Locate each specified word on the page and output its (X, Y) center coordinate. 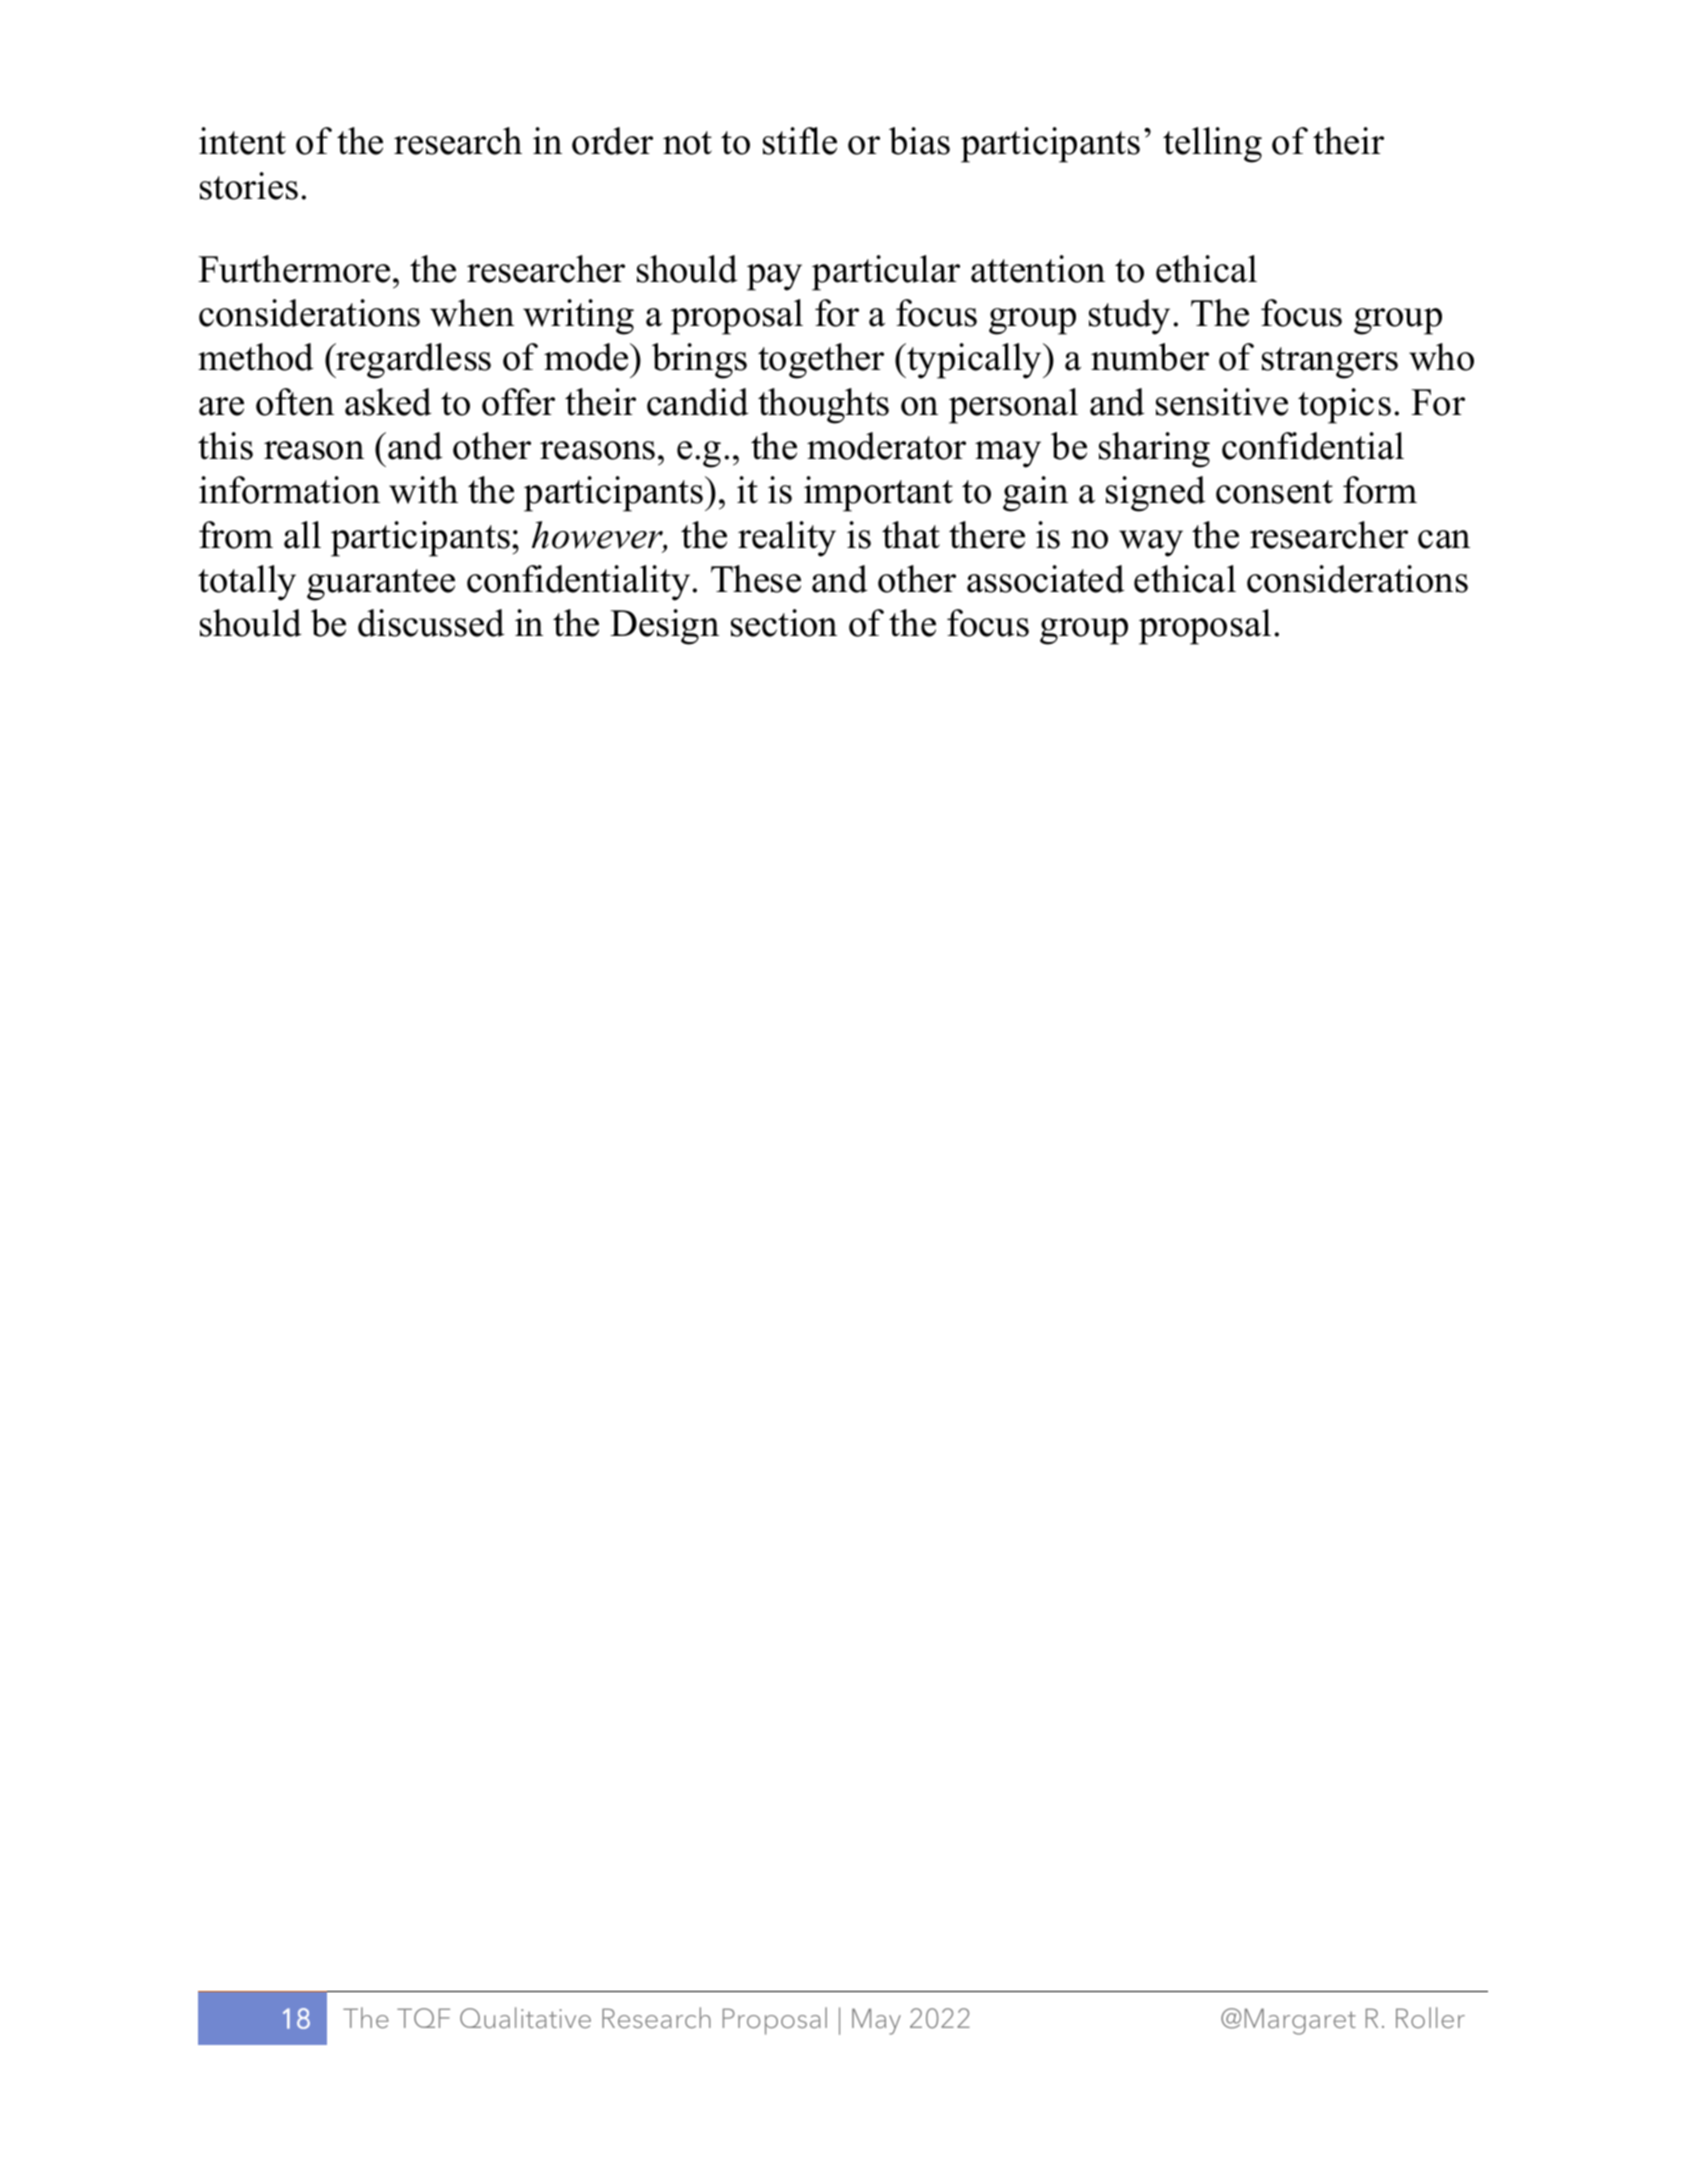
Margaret (1300, 2021)
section (784, 623)
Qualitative (525, 2017)
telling (1212, 145)
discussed (431, 623)
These (756, 579)
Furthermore (294, 269)
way (1151, 543)
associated (1045, 579)
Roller (1430, 2017)
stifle (800, 141)
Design (664, 627)
